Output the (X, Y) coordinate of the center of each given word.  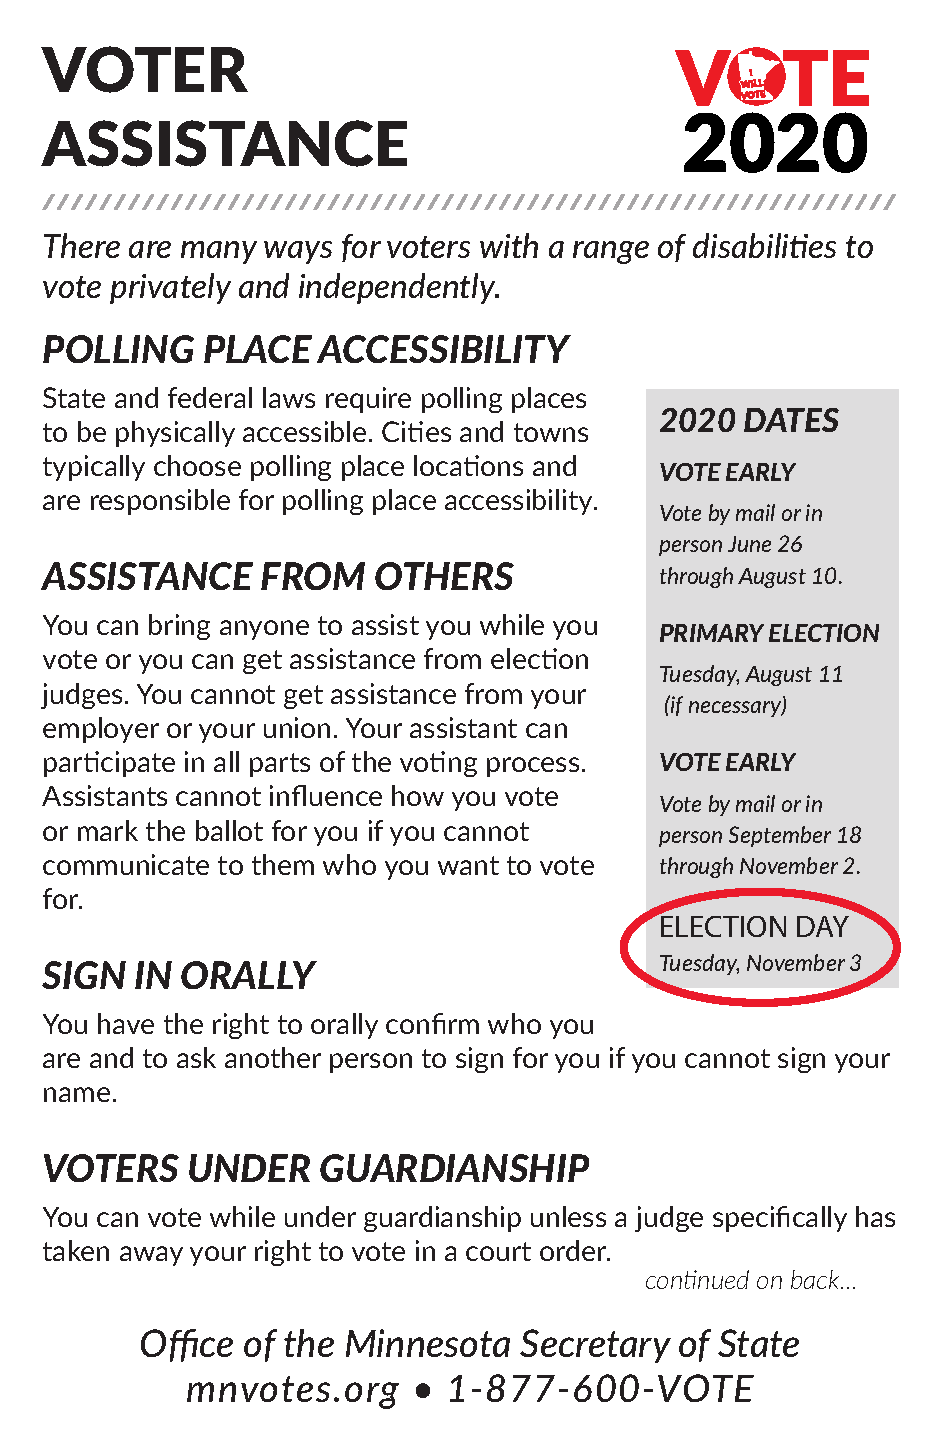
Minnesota (428, 1343)
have (126, 1023)
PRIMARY (712, 633)
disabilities (764, 245)
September (780, 836)
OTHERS (444, 576)
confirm (432, 1023)
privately (170, 288)
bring (179, 627)
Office (187, 1345)
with (509, 245)
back (817, 1279)
